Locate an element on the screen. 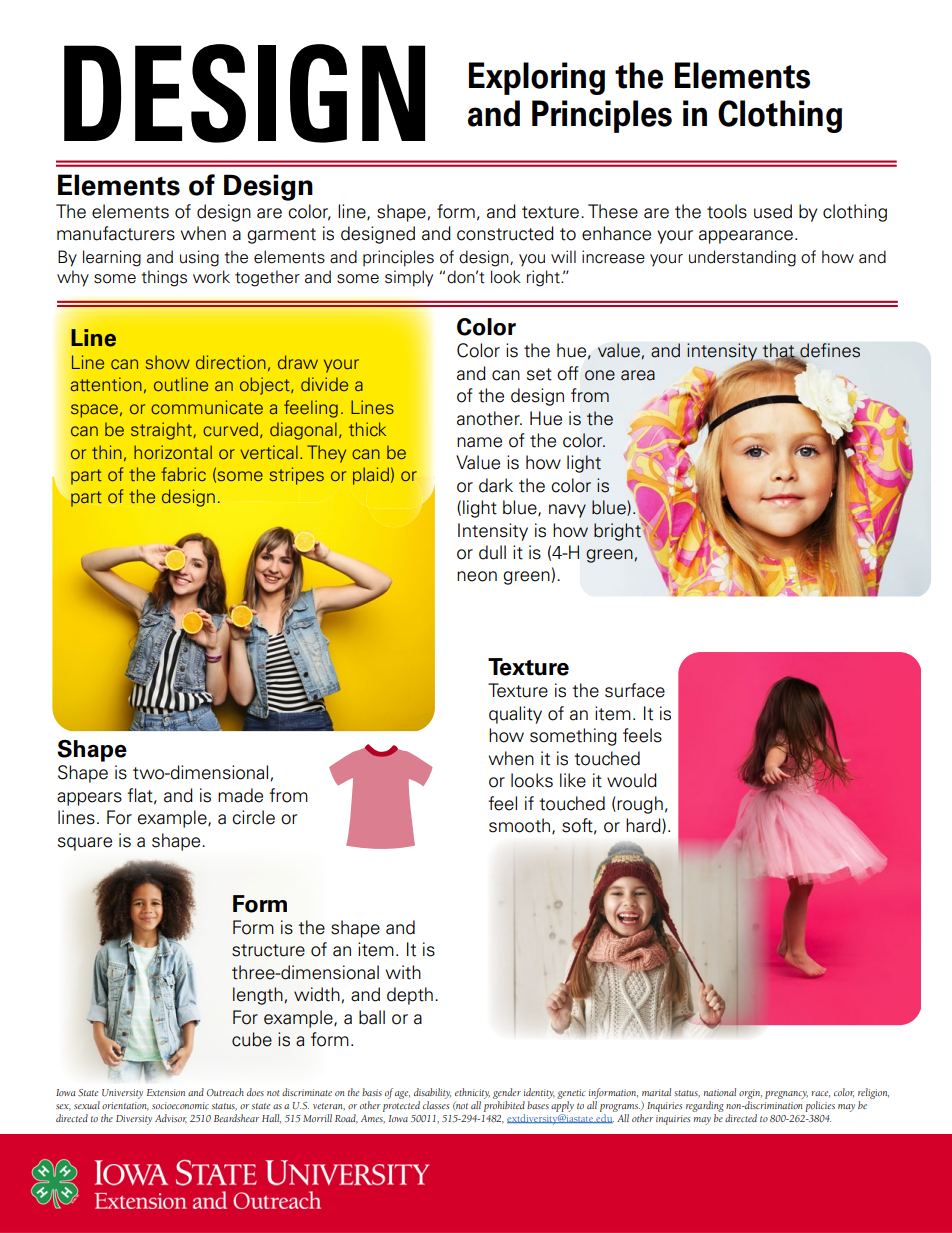 This screenshot has height=1233, width=952. surface is located at coordinates (635, 690).
